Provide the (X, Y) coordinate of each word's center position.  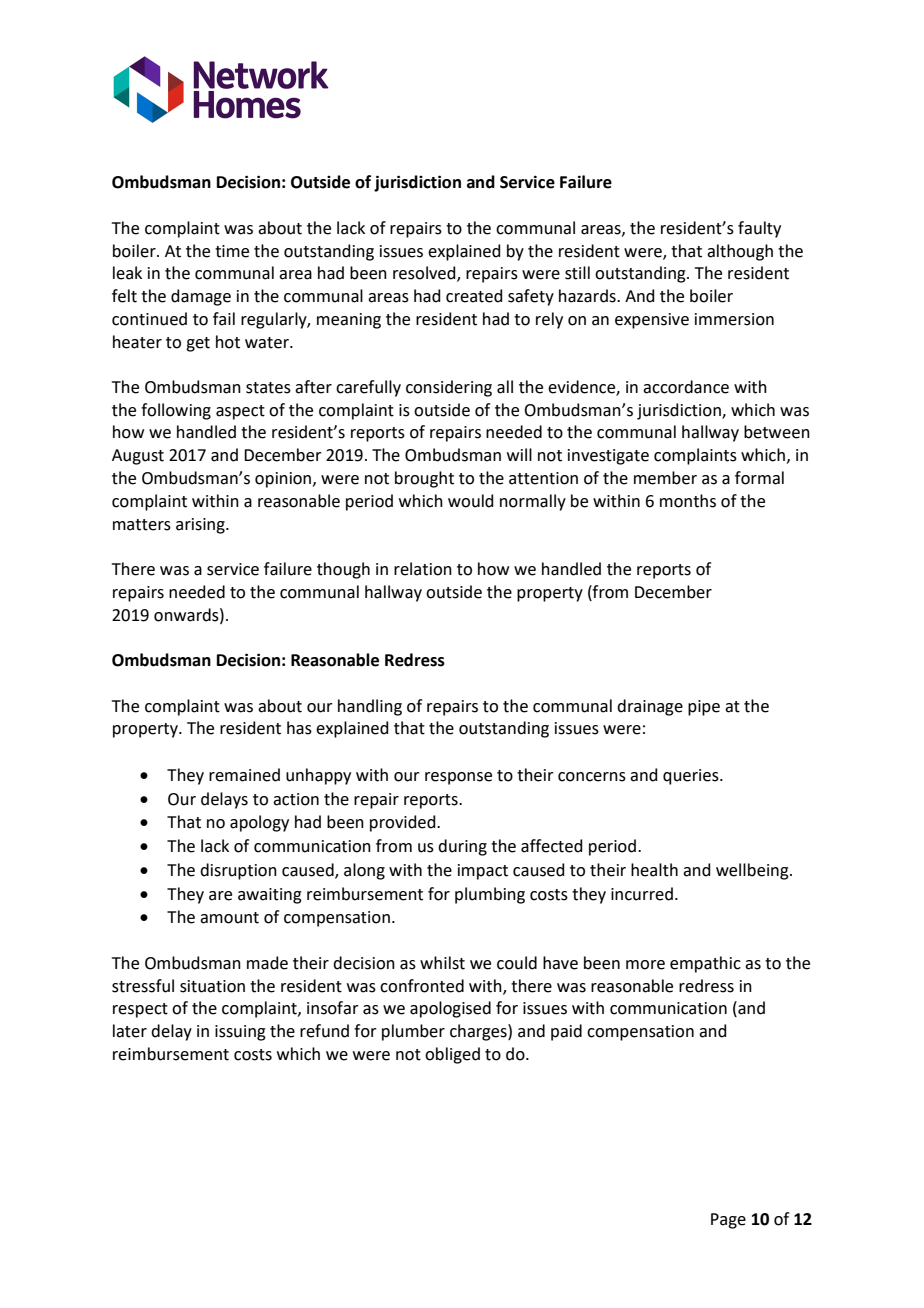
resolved (425, 274)
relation (423, 569)
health (654, 870)
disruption (238, 871)
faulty (759, 229)
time (232, 251)
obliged (452, 1055)
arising (201, 526)
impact (483, 872)
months (688, 501)
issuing (240, 1033)
